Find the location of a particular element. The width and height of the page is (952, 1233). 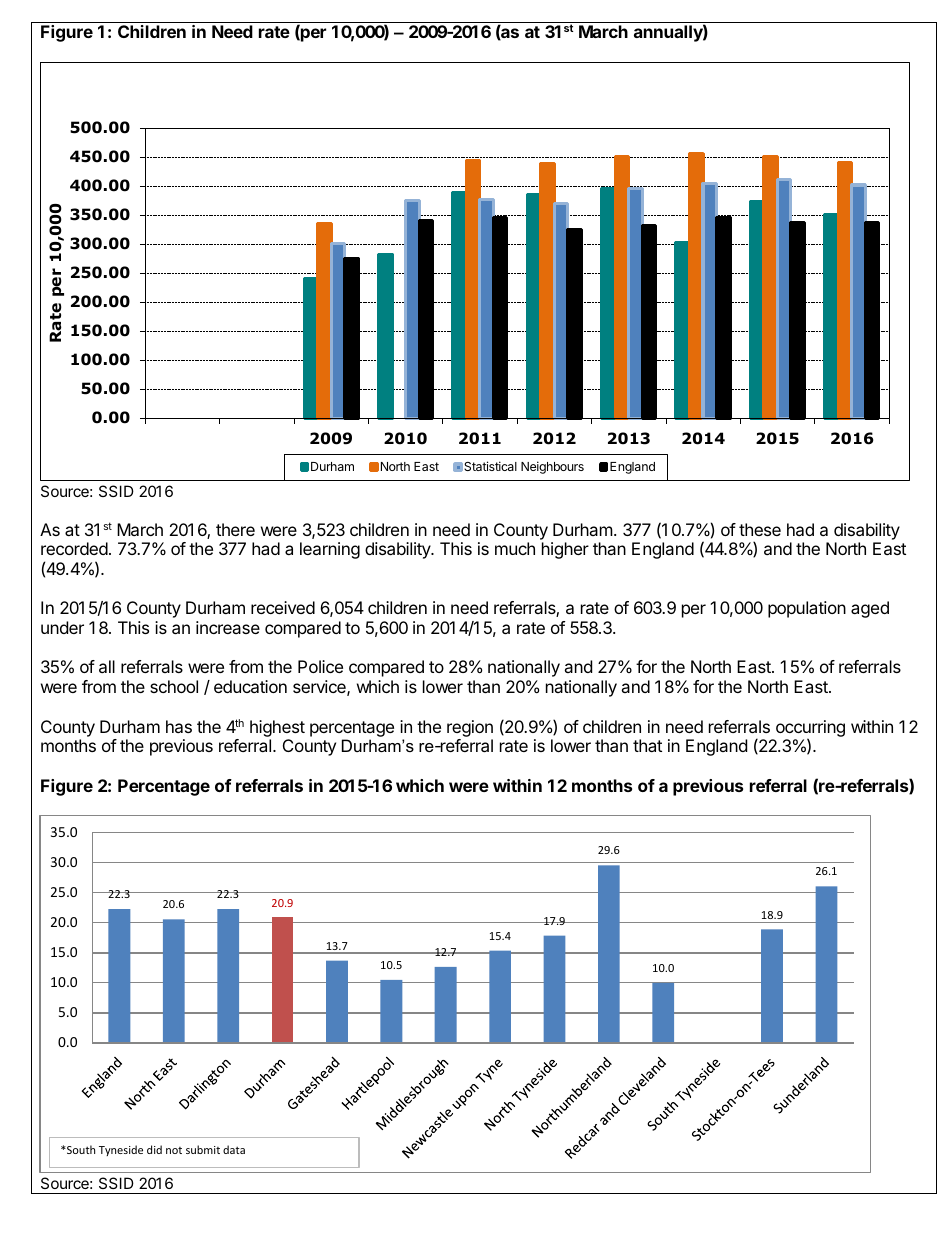

increase is located at coordinates (228, 627).
